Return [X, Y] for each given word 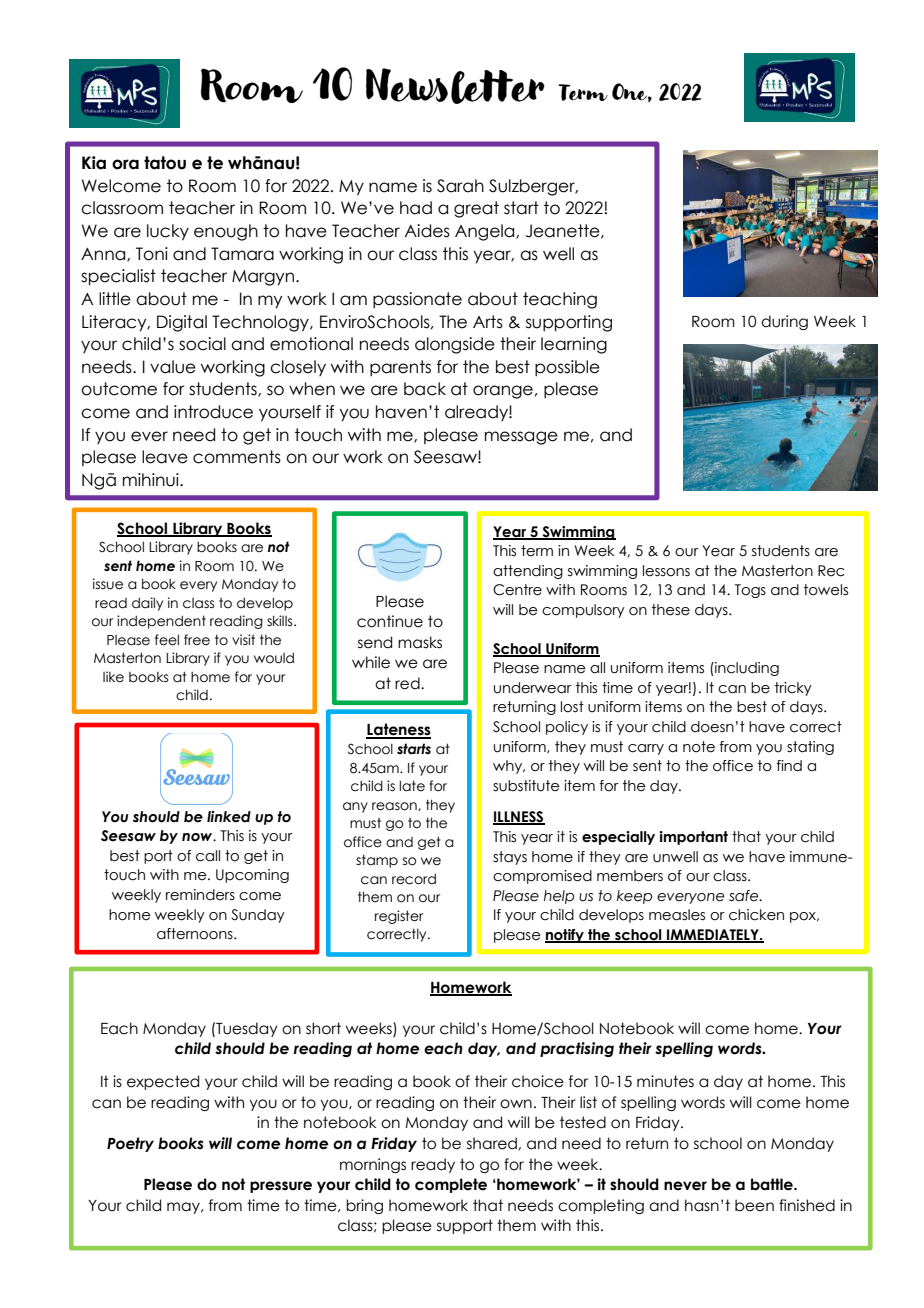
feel [167, 640]
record [414, 879]
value [173, 367]
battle [773, 1184]
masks [420, 642]
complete [451, 1185]
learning [574, 345]
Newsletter [455, 86]
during [784, 322]
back [425, 389]
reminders [200, 895]
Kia [94, 163]
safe [745, 896]
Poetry [130, 1144]
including [746, 669]
